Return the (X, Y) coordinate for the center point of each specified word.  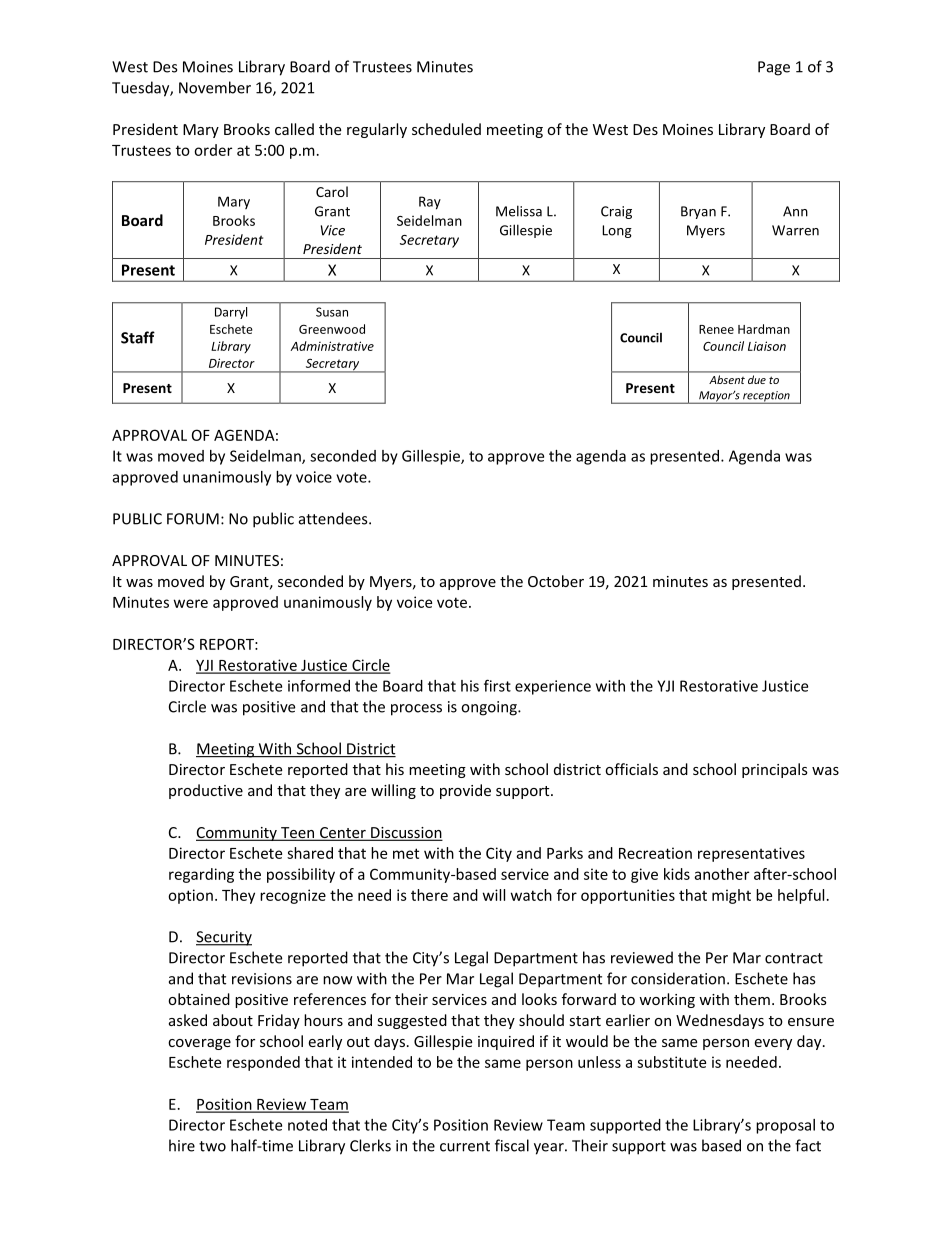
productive (206, 791)
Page (774, 68)
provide (465, 791)
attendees (334, 518)
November (215, 87)
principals (775, 770)
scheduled (446, 129)
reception (766, 397)
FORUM (193, 519)
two (212, 1146)
